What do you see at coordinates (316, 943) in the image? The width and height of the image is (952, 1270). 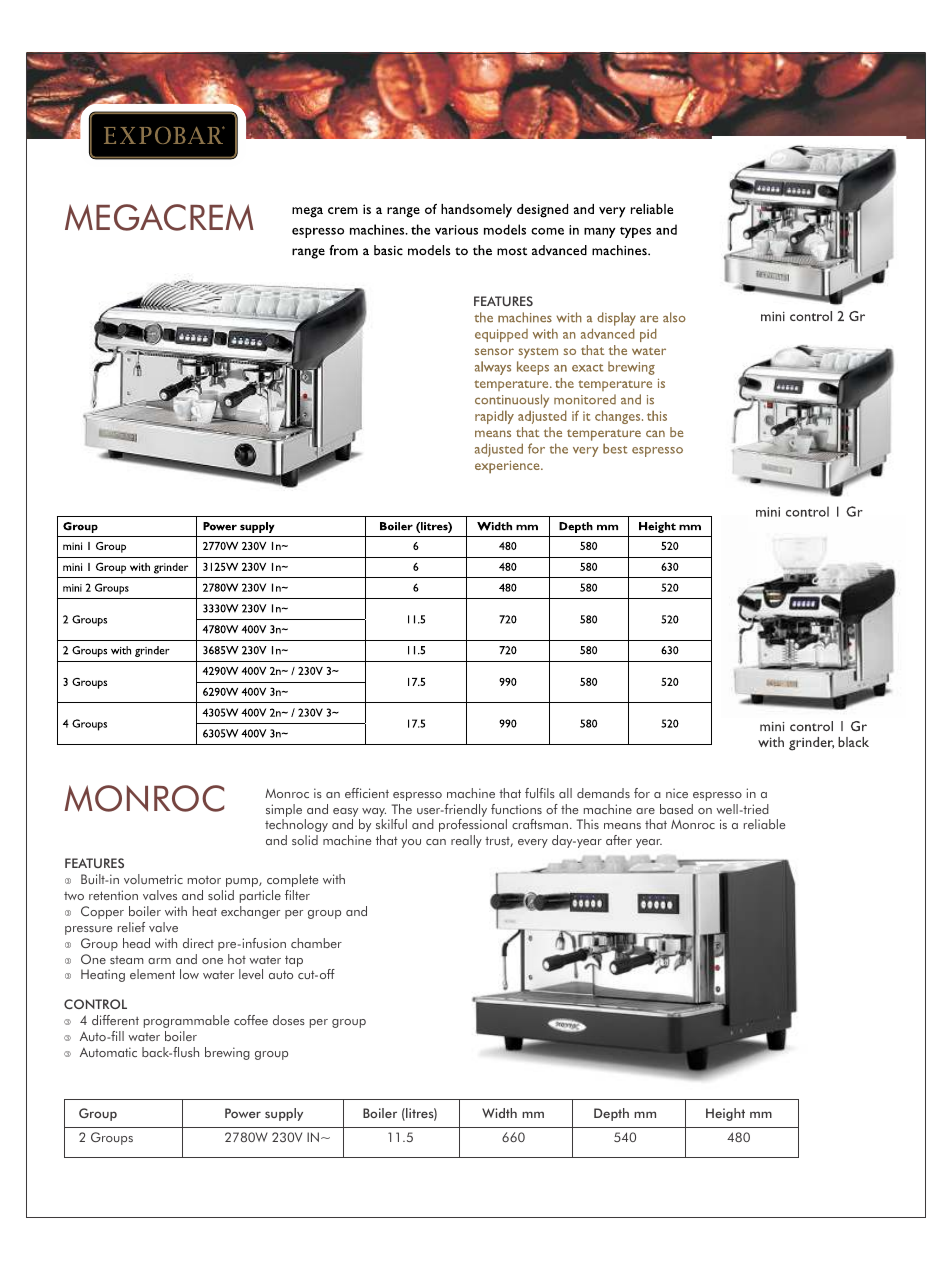 I see `chamber` at bounding box center [316, 943].
